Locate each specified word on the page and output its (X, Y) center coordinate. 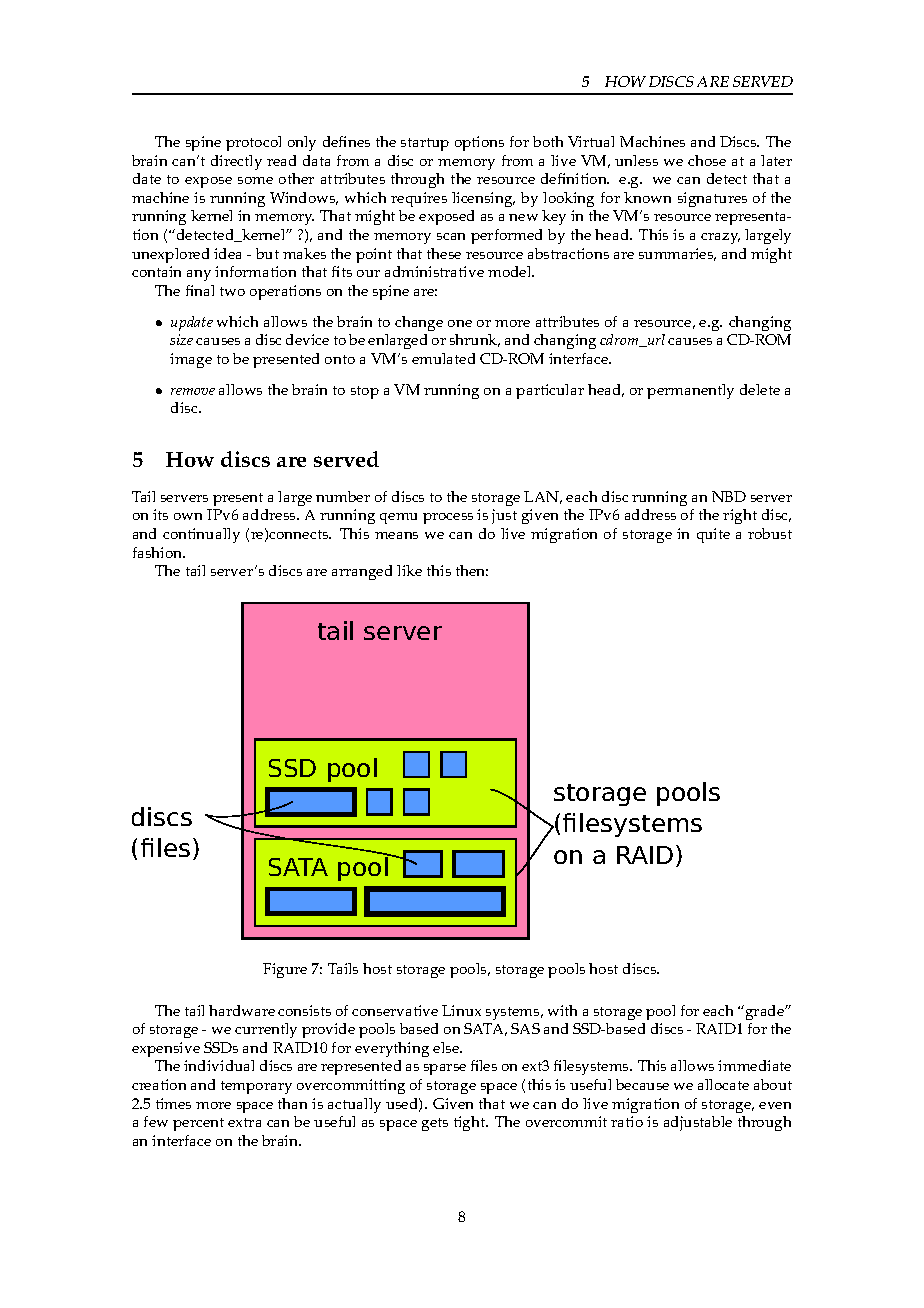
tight (471, 1123)
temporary (256, 1087)
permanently (690, 391)
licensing (483, 199)
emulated (443, 358)
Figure (285, 970)
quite (713, 535)
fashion (159, 552)
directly (236, 162)
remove (193, 391)
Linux (461, 1010)
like (409, 570)
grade (765, 1012)
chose (707, 160)
